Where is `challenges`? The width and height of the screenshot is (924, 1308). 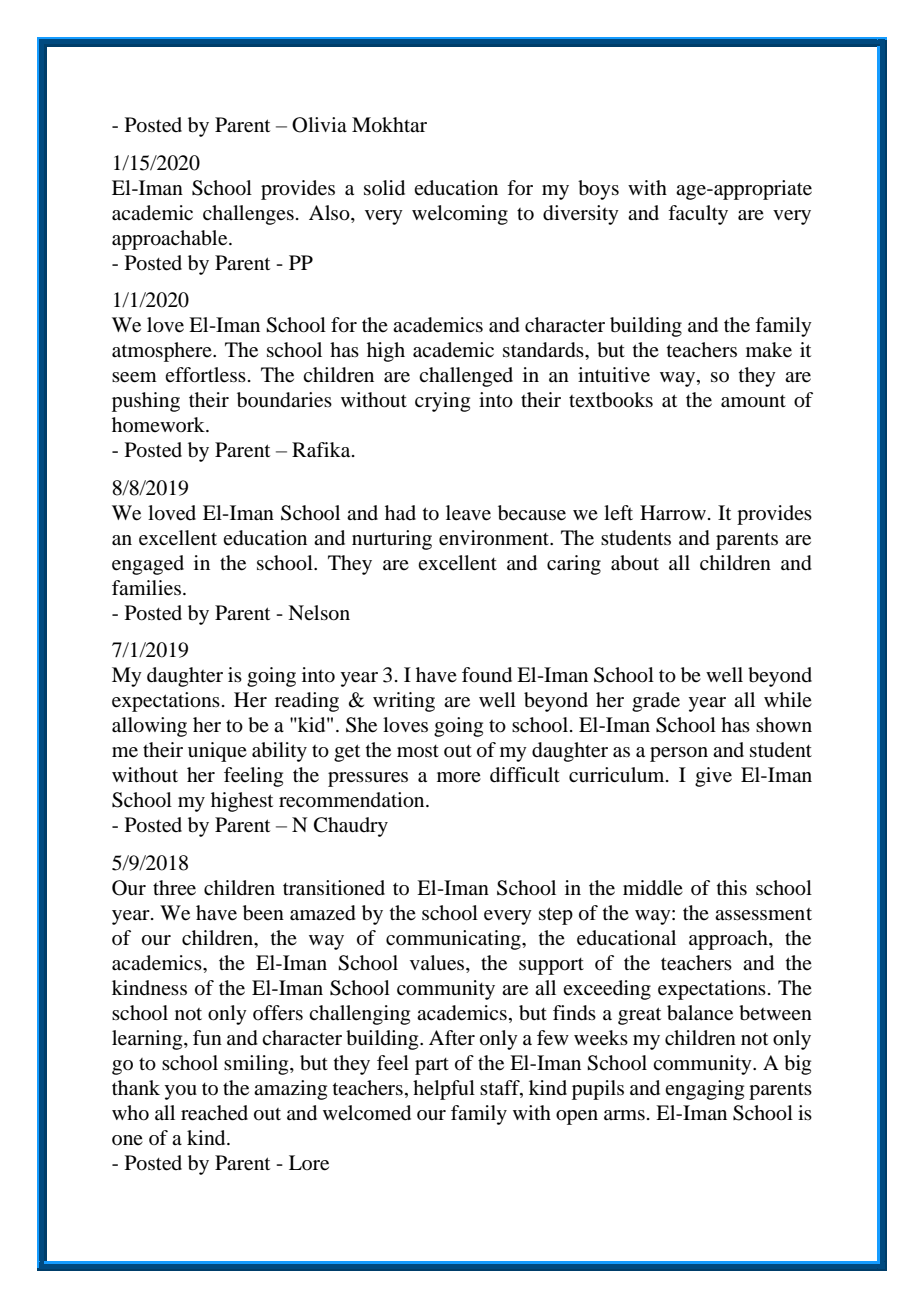 challenges is located at coordinates (248, 215).
